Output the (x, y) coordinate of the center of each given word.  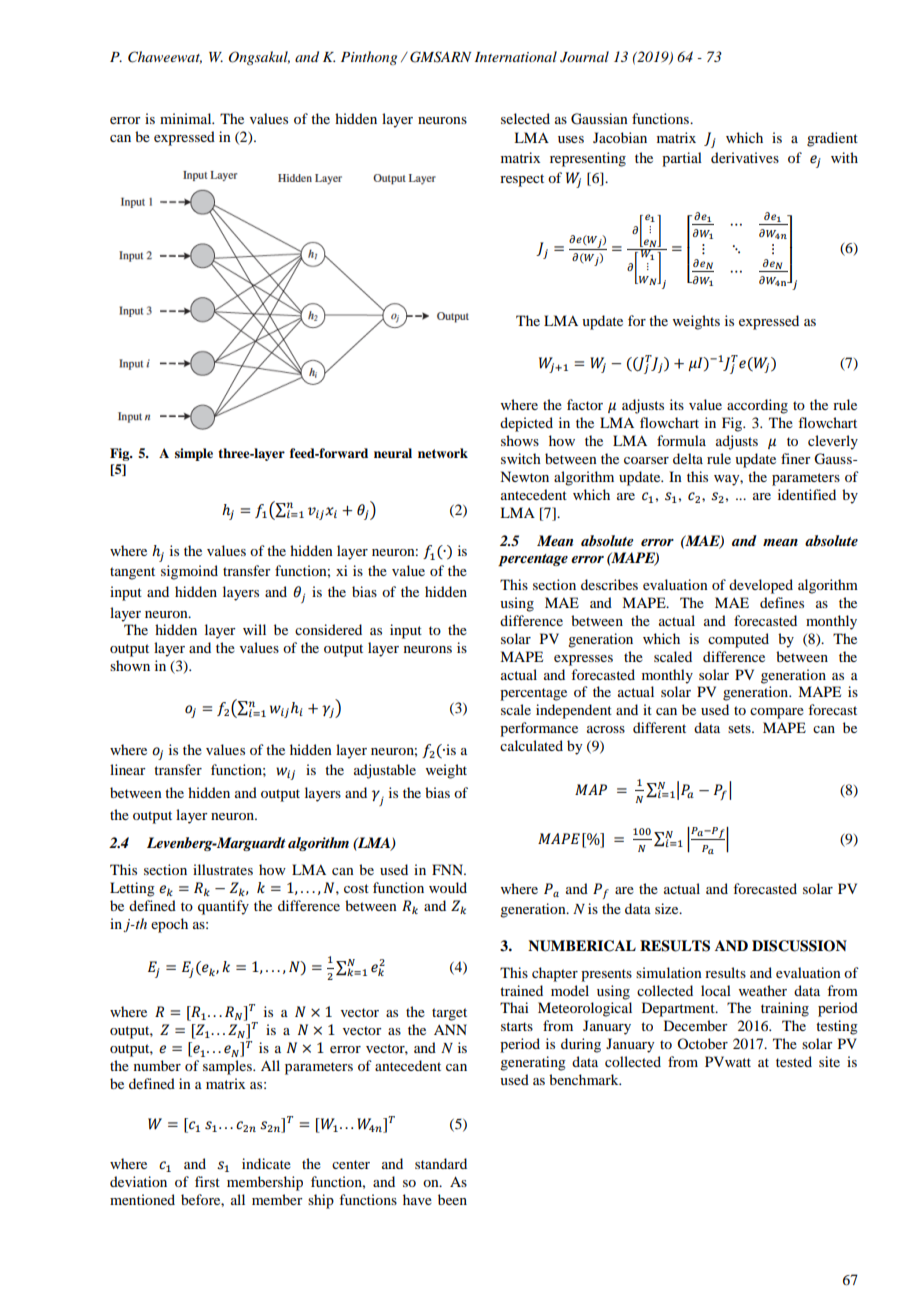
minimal (187, 118)
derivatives (745, 157)
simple (194, 454)
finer (796, 458)
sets (740, 728)
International (516, 56)
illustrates (223, 869)
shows (520, 440)
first (207, 1181)
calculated (531, 745)
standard (441, 1163)
